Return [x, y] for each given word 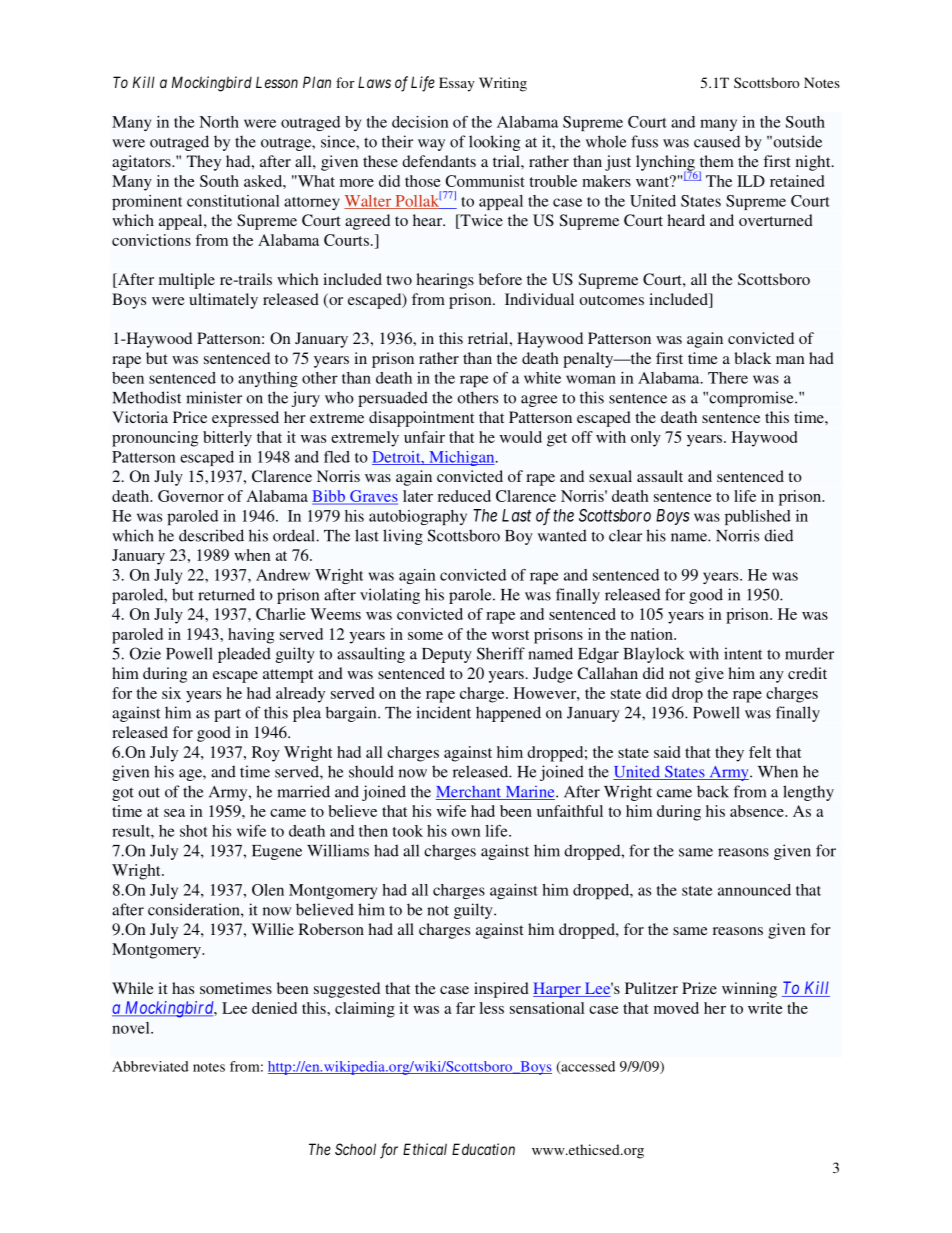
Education [483, 1149]
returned [226, 594]
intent [743, 653]
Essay [457, 84]
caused [717, 141]
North [219, 122]
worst [510, 635]
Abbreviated [150, 1066]
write [765, 1008]
